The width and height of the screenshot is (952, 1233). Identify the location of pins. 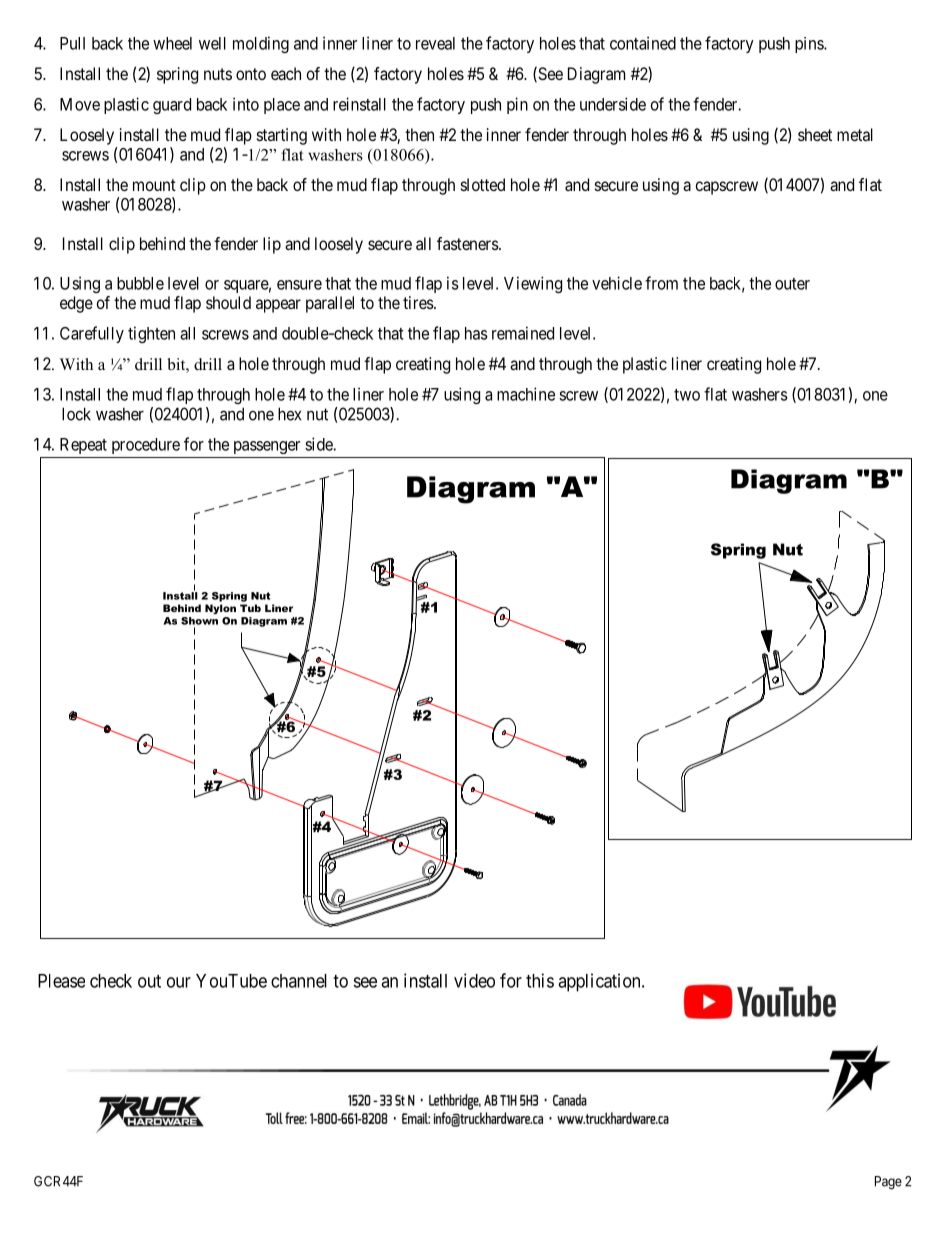
(810, 45).
